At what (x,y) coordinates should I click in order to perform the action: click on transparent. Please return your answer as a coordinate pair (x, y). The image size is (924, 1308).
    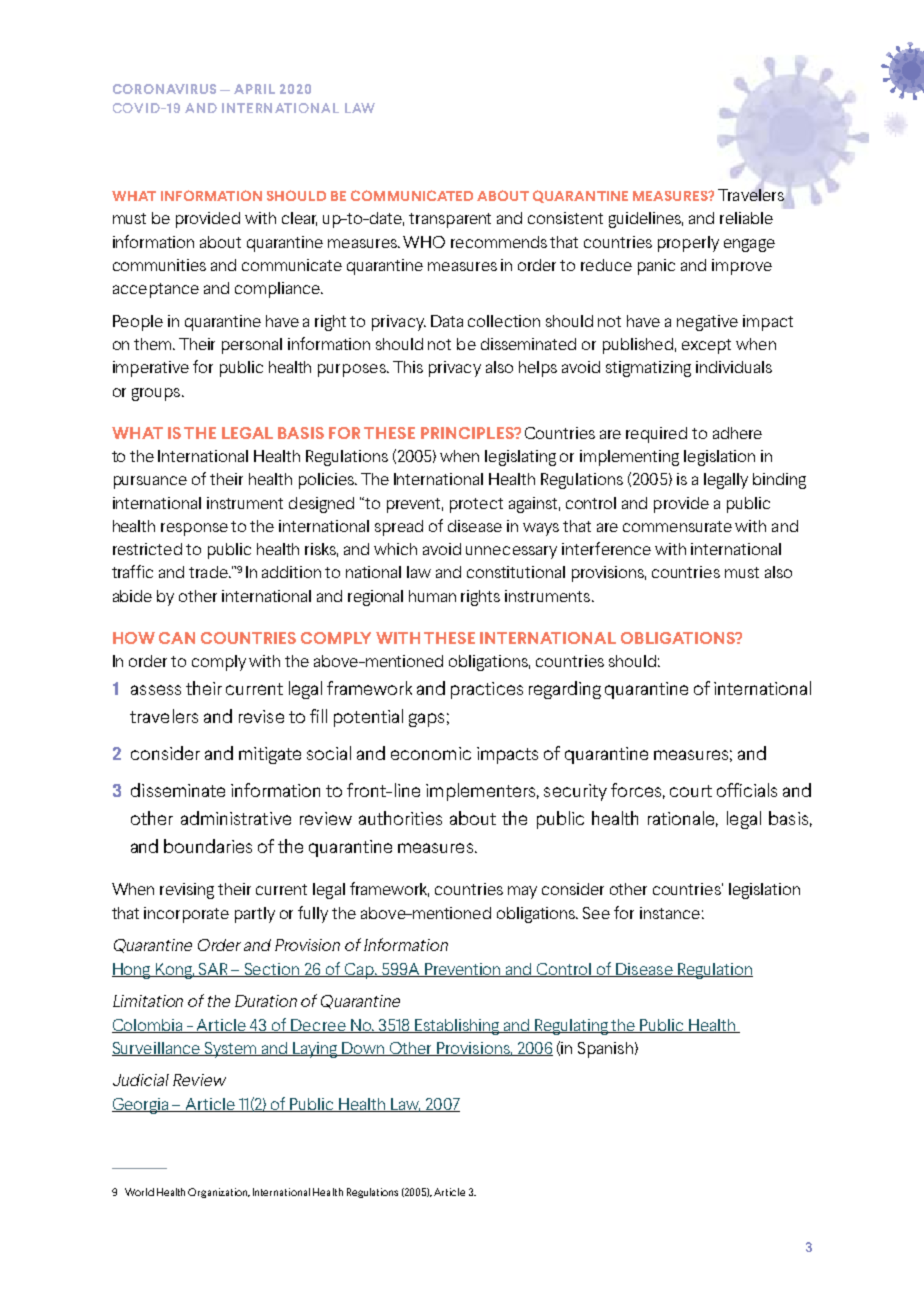
    Looking at the image, I should click on (450, 220).
